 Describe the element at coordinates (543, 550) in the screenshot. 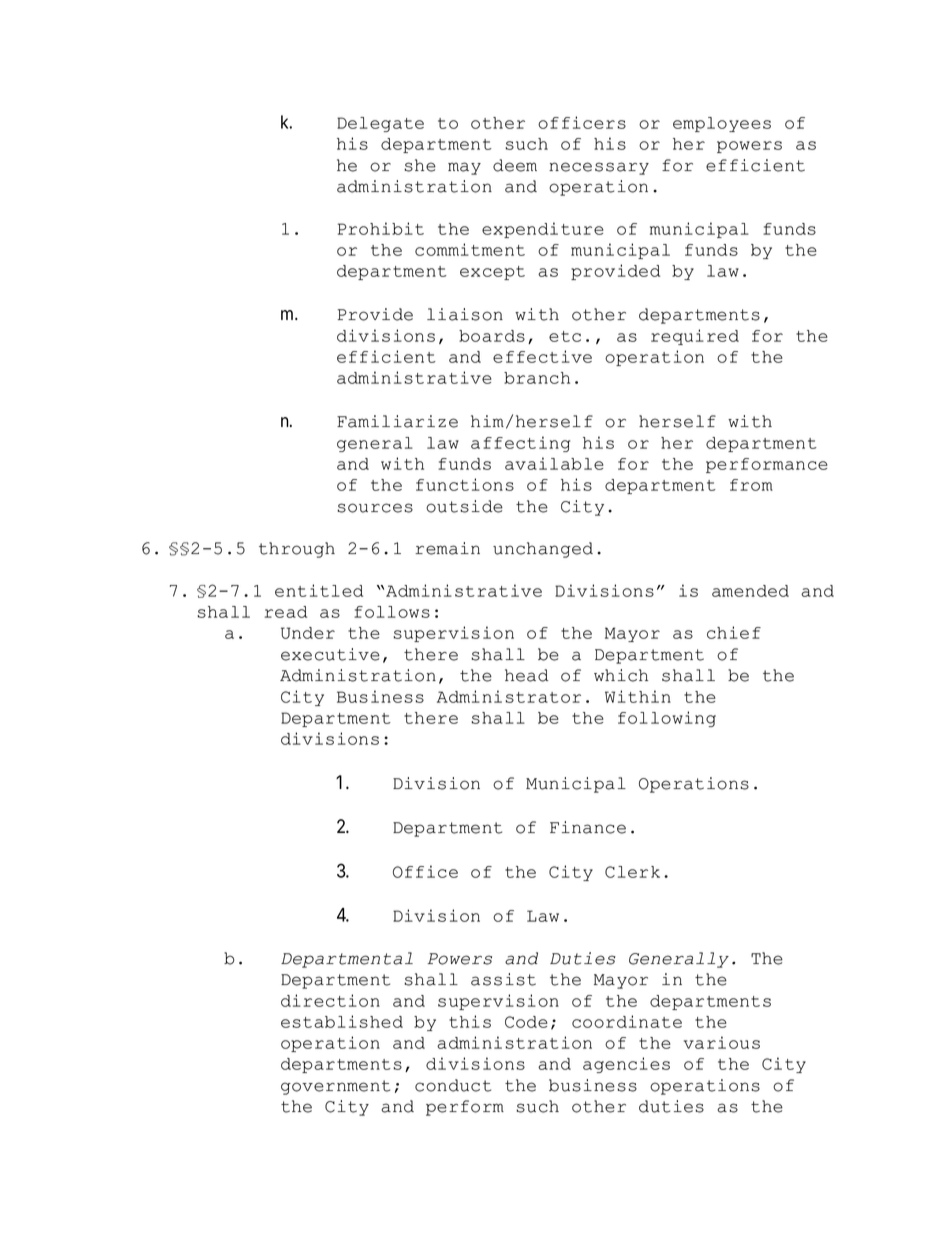

I see `unchanged` at that location.
